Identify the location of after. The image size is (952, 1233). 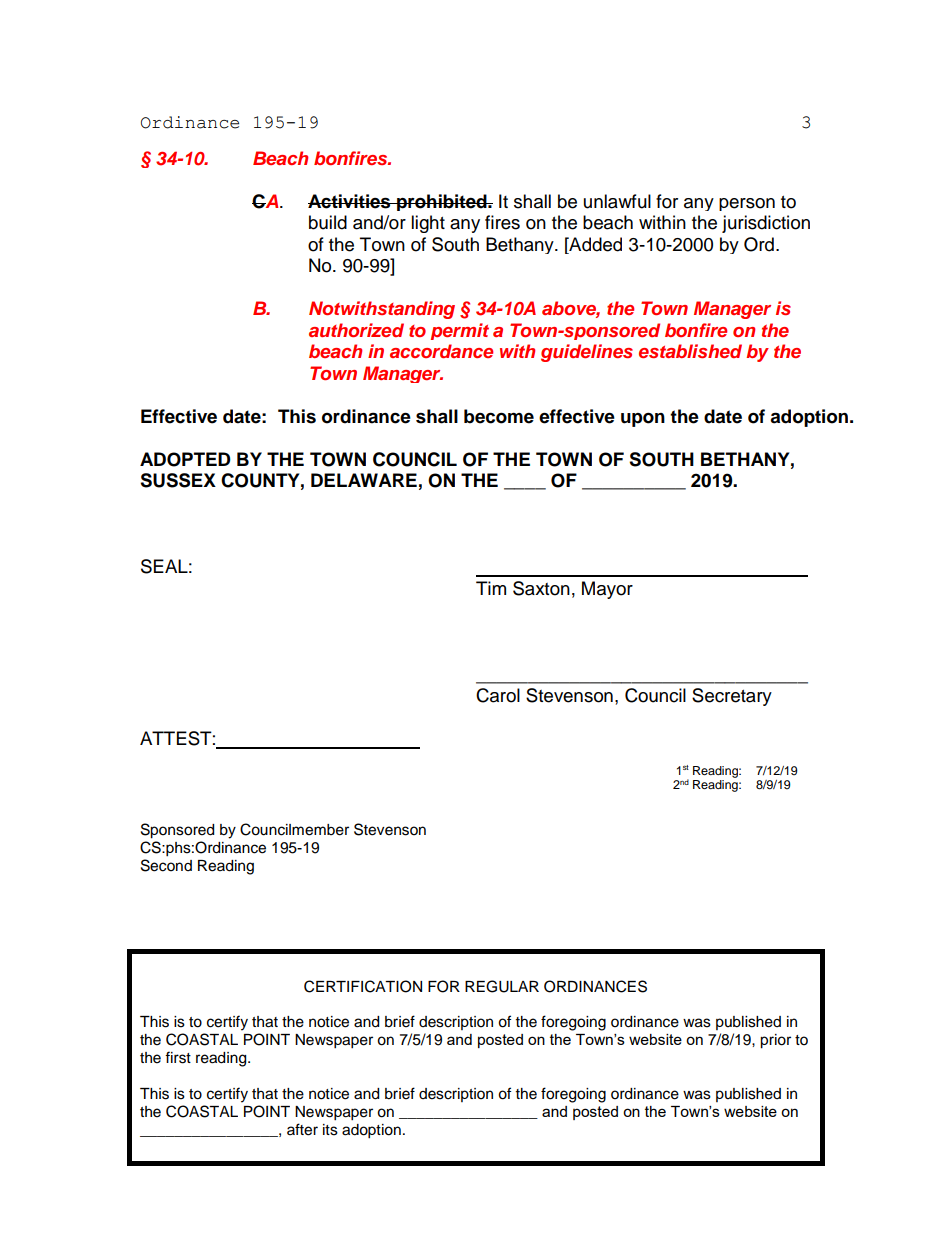
(302, 1129).
